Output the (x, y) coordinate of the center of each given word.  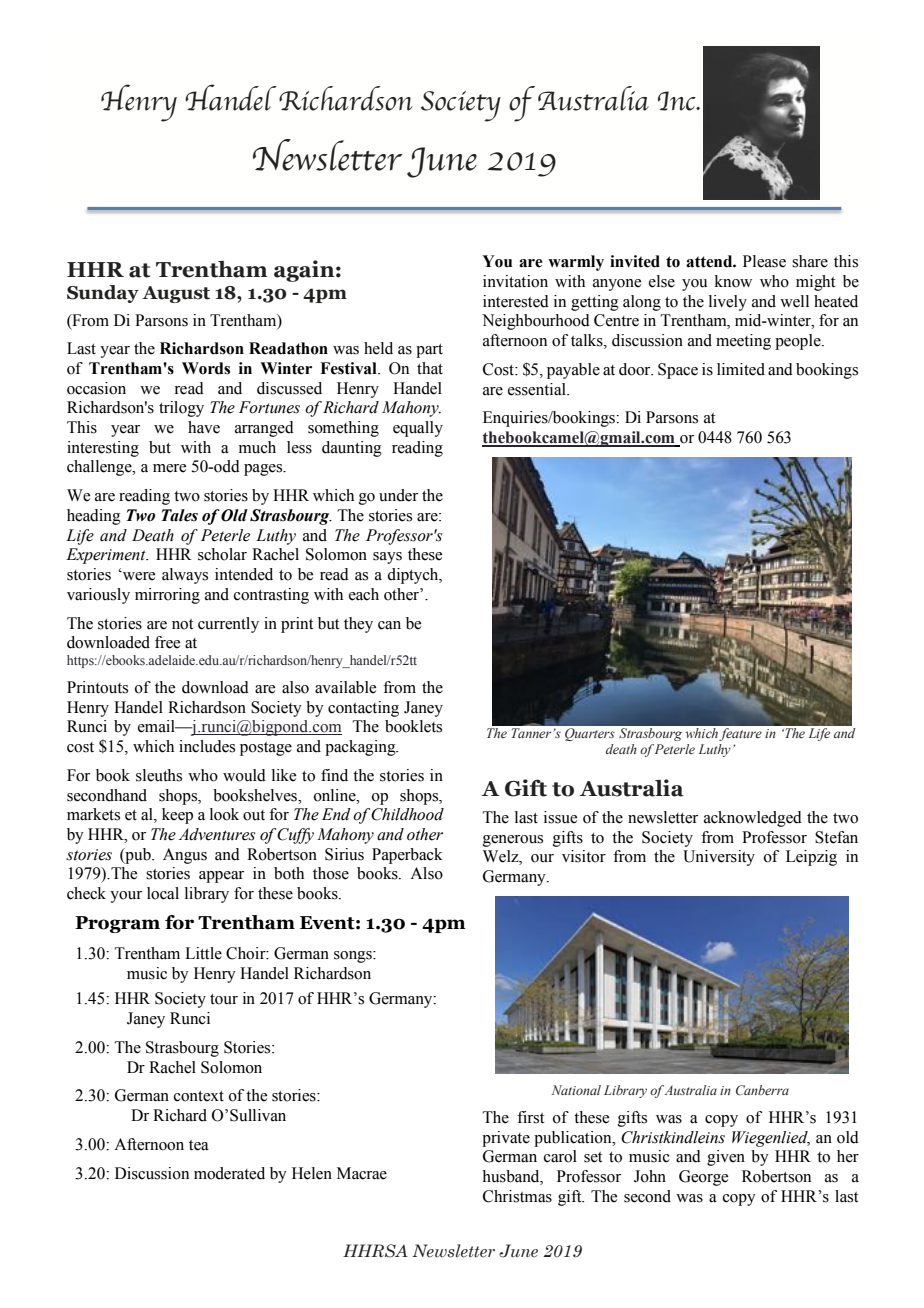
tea (199, 1145)
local (163, 893)
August (176, 294)
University (719, 858)
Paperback (407, 856)
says (387, 558)
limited (741, 369)
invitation (515, 281)
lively (728, 303)
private (506, 1139)
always (185, 576)
